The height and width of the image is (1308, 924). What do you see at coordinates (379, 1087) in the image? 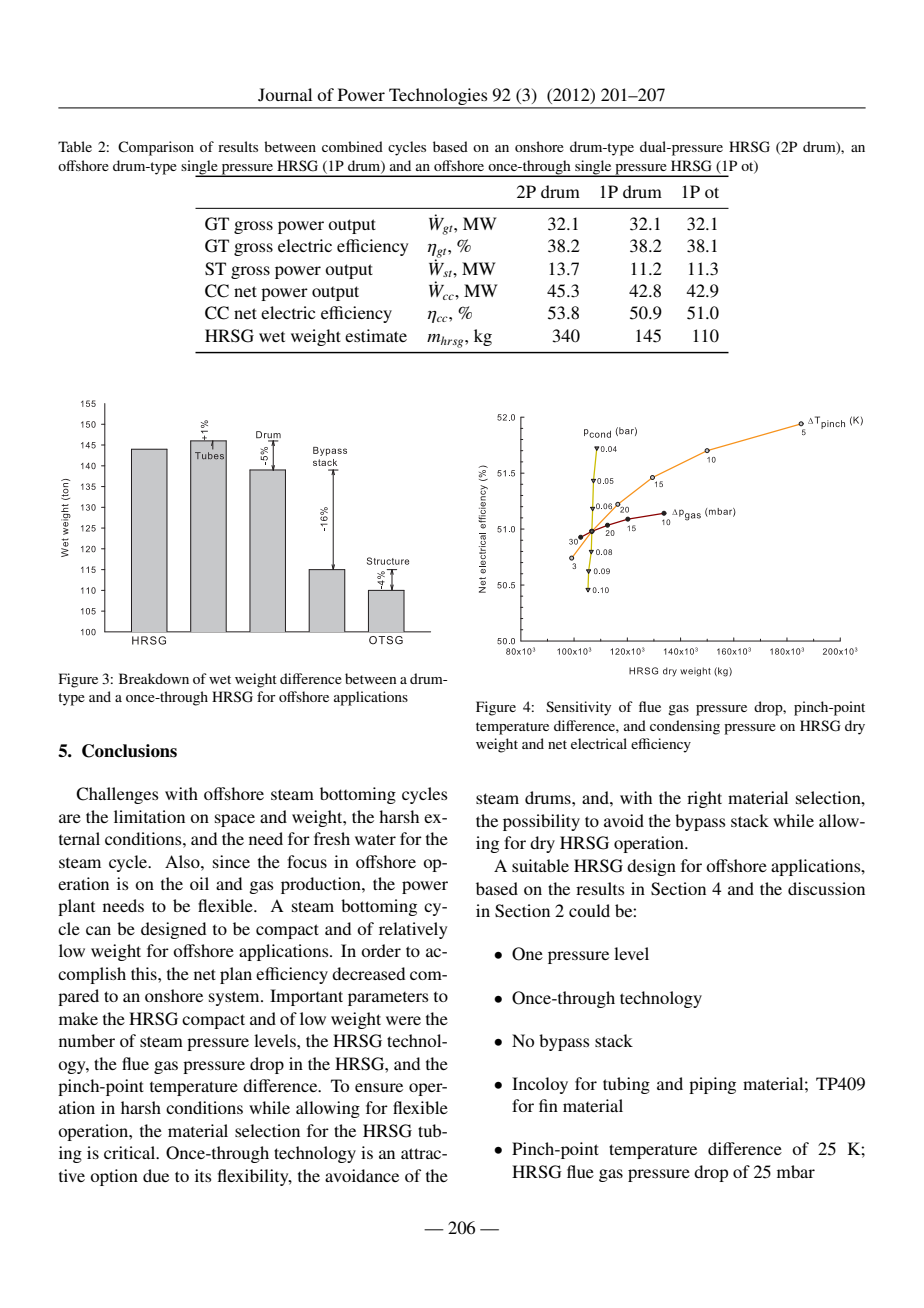
I see `ensure` at bounding box center [379, 1087].
